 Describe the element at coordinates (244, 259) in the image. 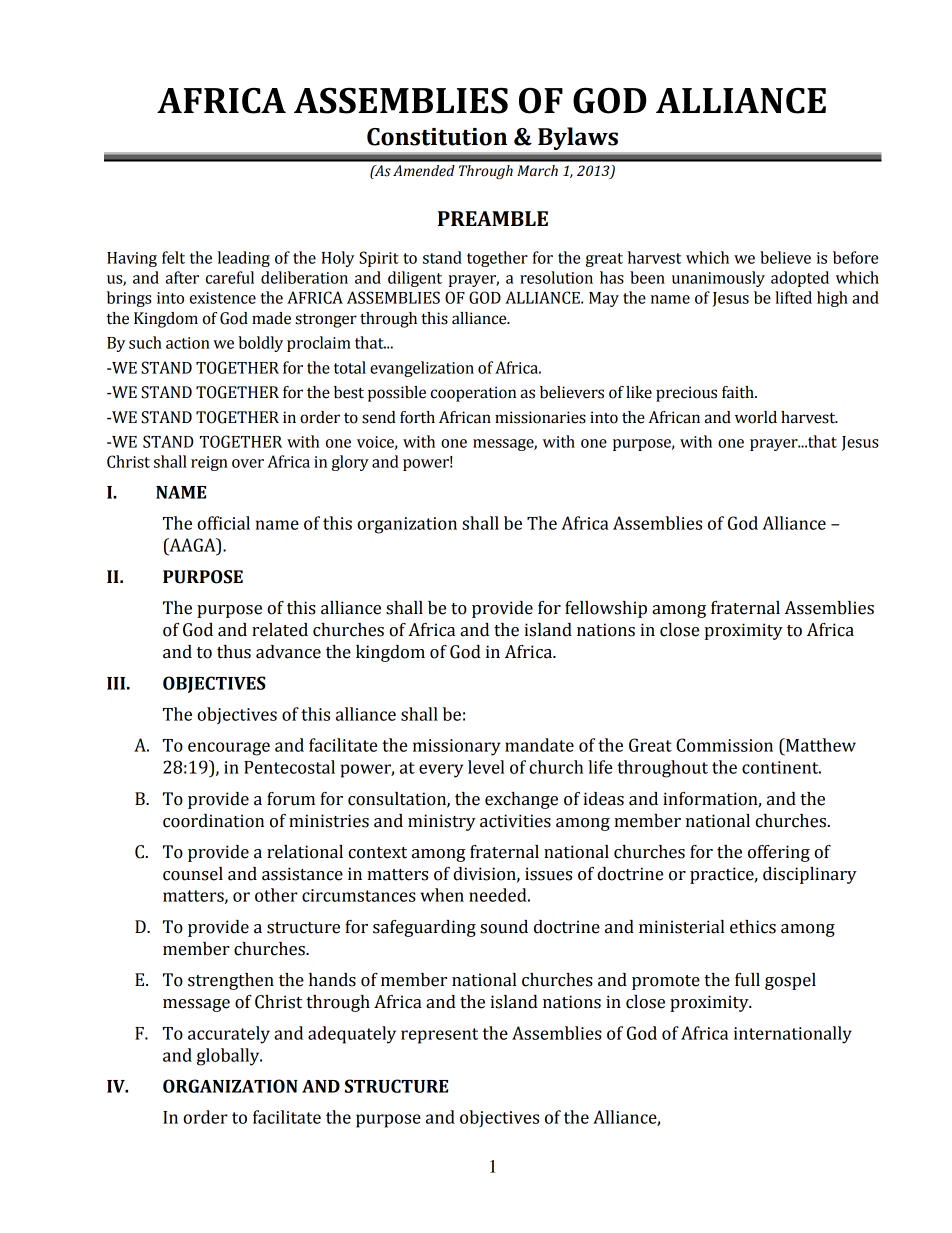

I see `leading` at that location.
